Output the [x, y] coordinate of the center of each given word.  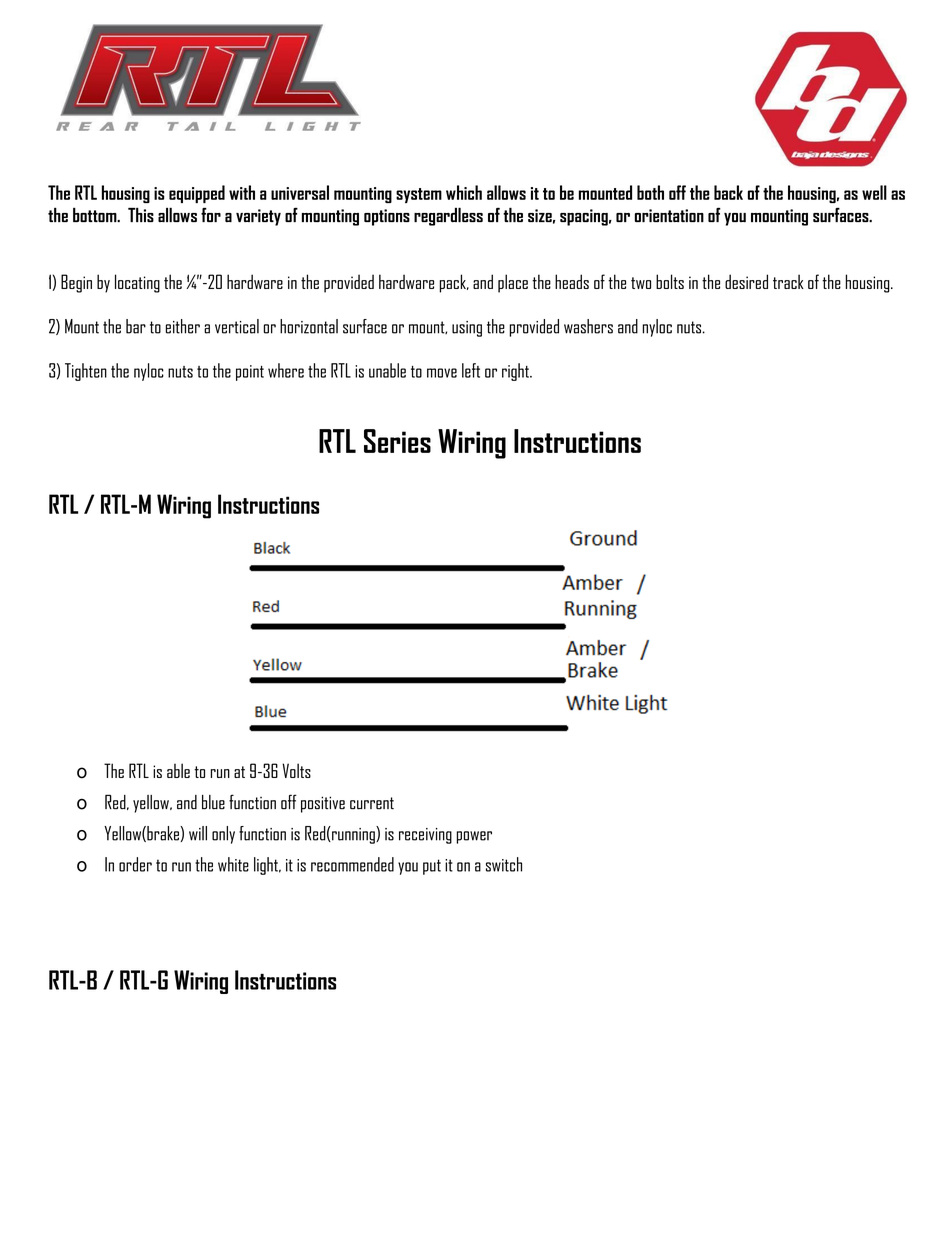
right [516, 372]
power [474, 837]
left [471, 370]
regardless [448, 216]
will [198, 833]
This [141, 214]
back [728, 192]
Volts [296, 770]
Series [397, 441]
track [788, 281]
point [250, 373]
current [372, 803]
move [442, 373]
